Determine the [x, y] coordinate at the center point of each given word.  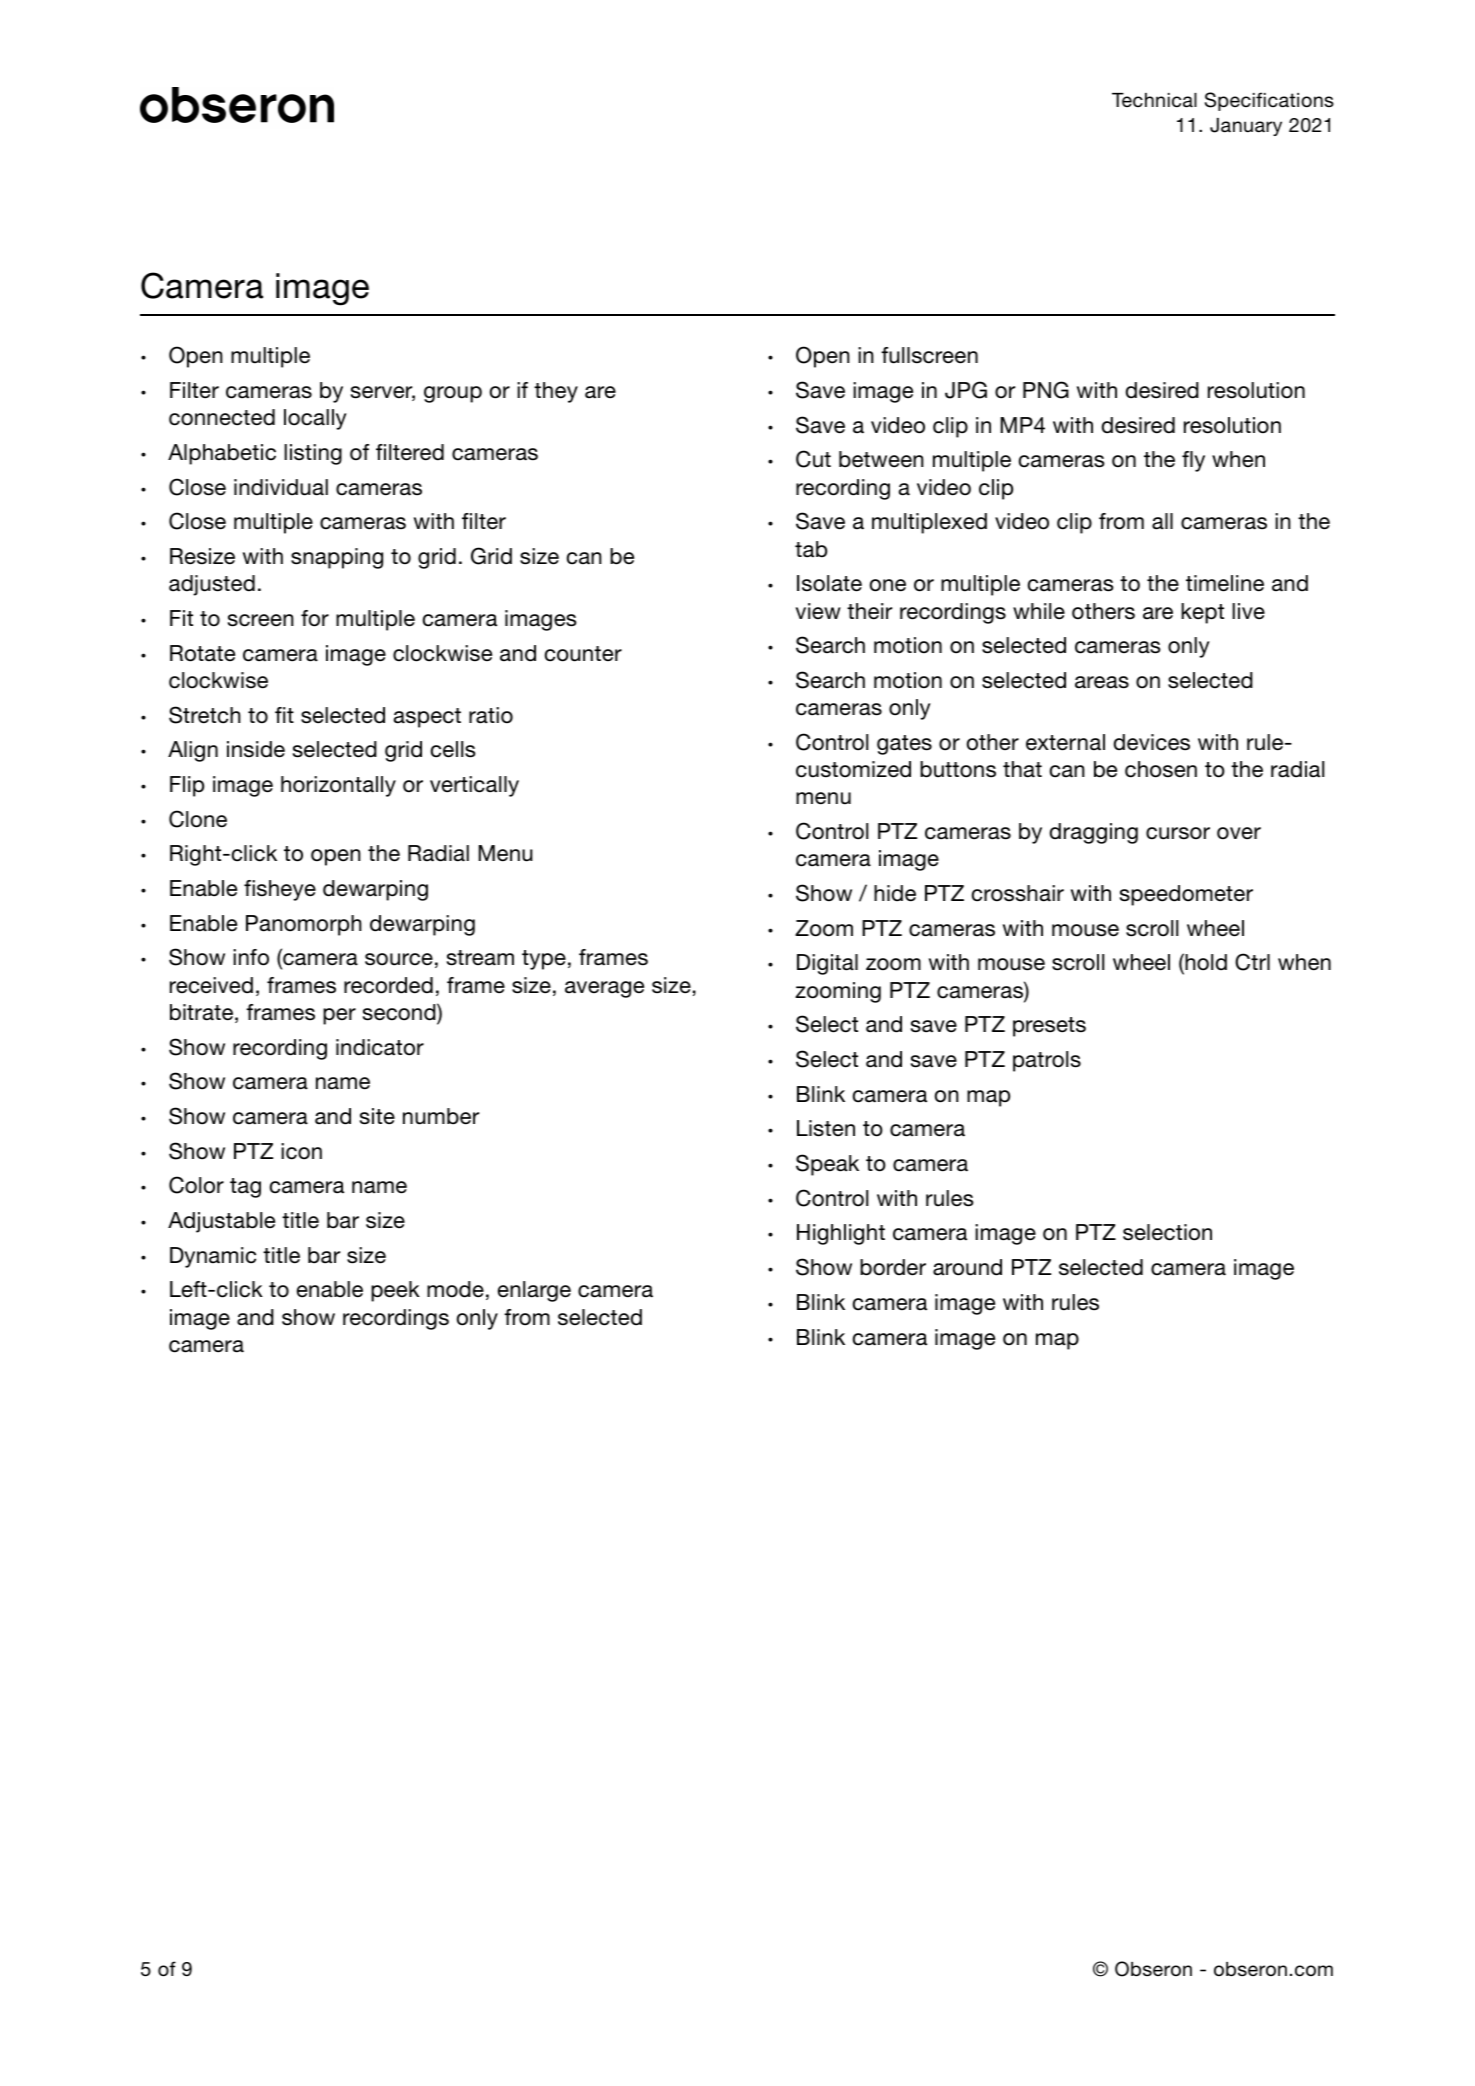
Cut [813, 459]
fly [1193, 461]
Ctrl [1252, 962]
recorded [388, 985]
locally [315, 419]
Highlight [841, 1234]
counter [583, 654]
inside [256, 749]
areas [1102, 682]
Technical [1154, 100]
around [967, 1267]
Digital [827, 964]
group [453, 394]
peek [395, 1291]
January [1246, 127]
